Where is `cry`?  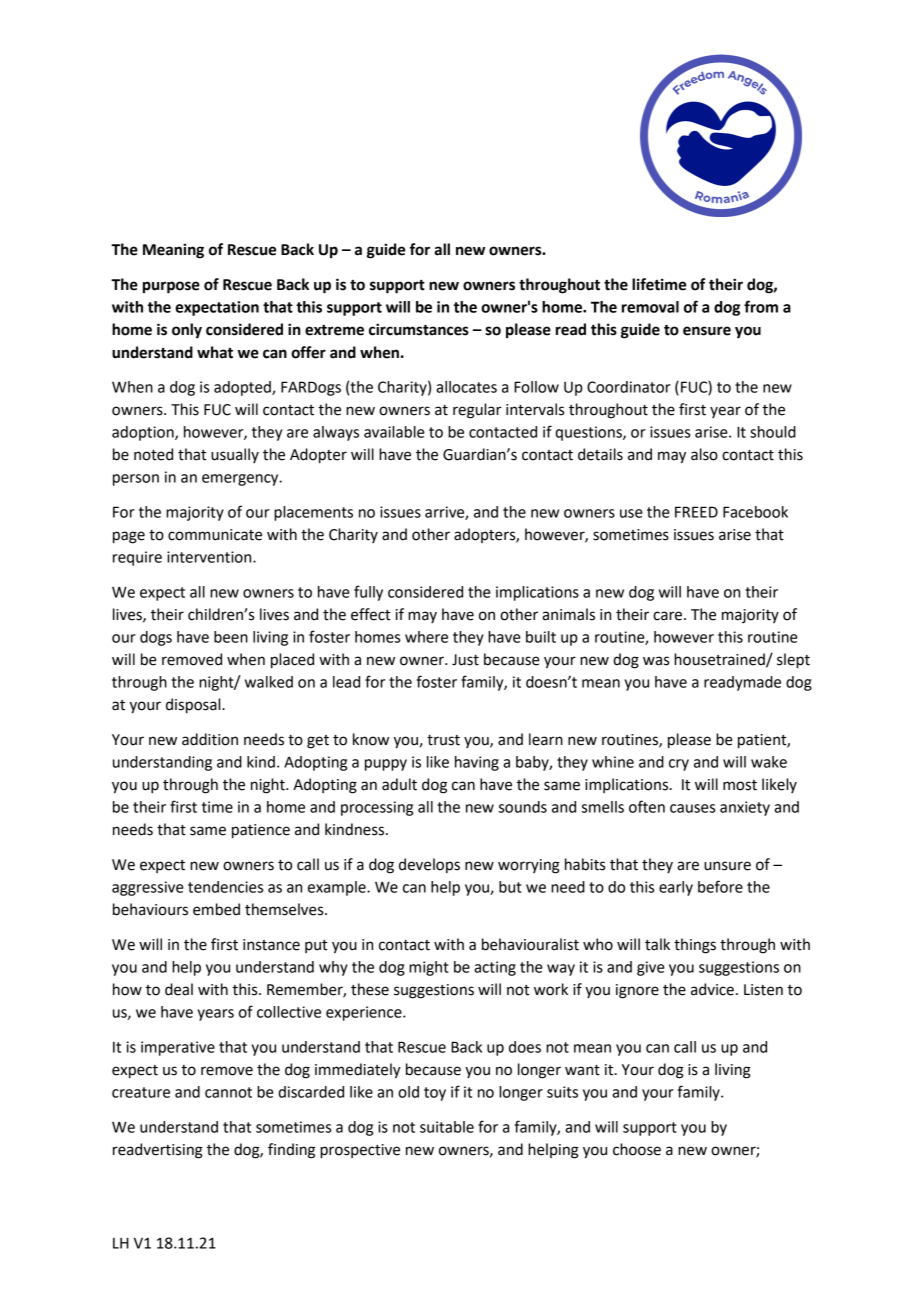
cry is located at coordinates (679, 765).
